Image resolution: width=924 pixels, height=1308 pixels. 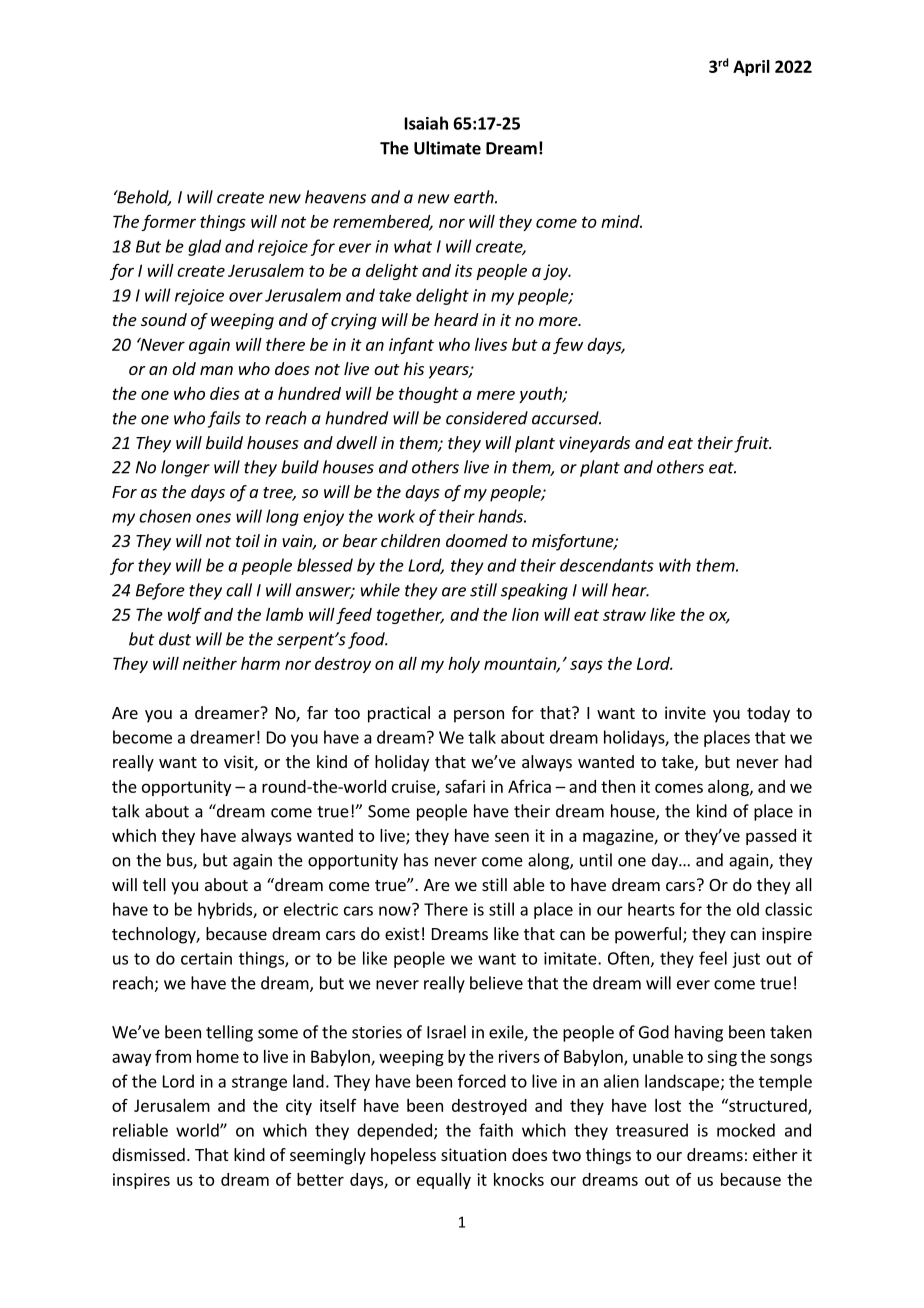 I want to click on certain, so click(x=206, y=958).
